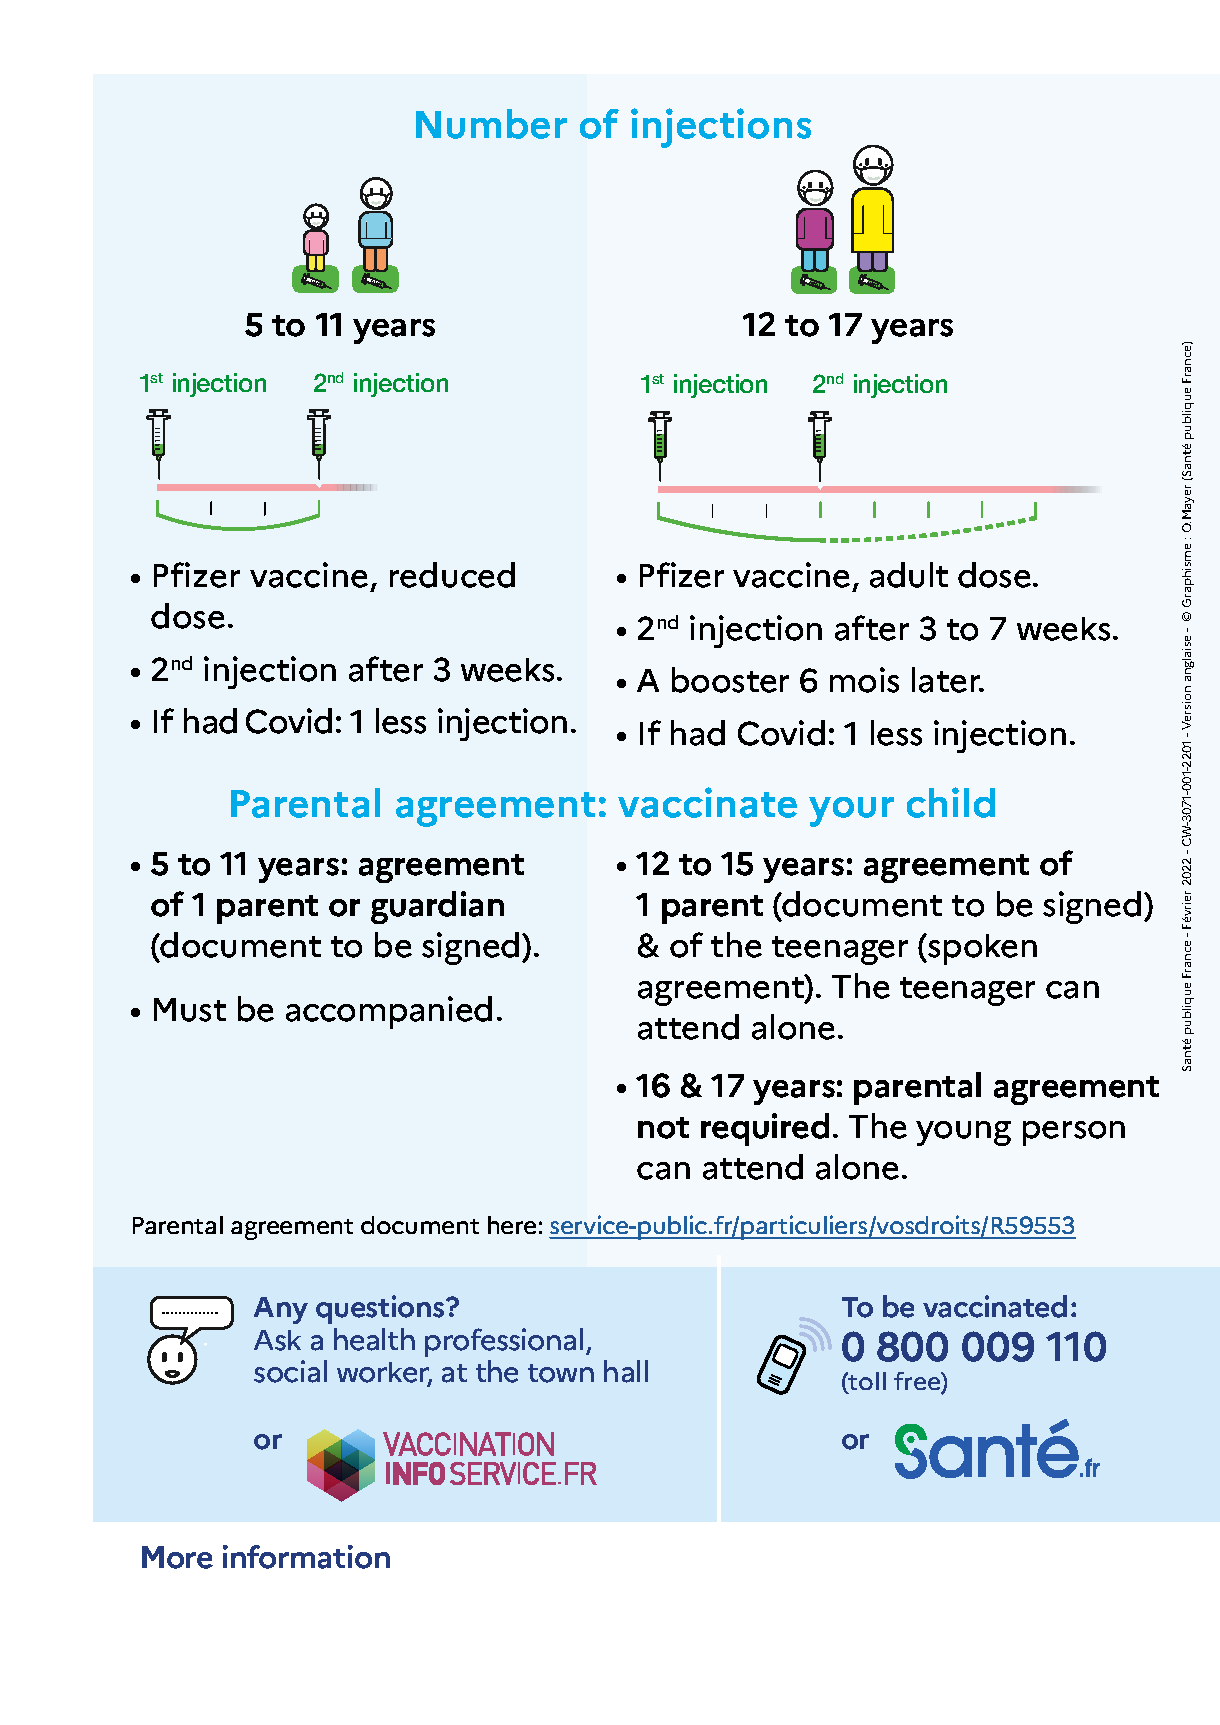 The height and width of the document is (1725, 1220). What do you see at coordinates (281, 1310) in the document?
I see `Any` at bounding box center [281, 1310].
